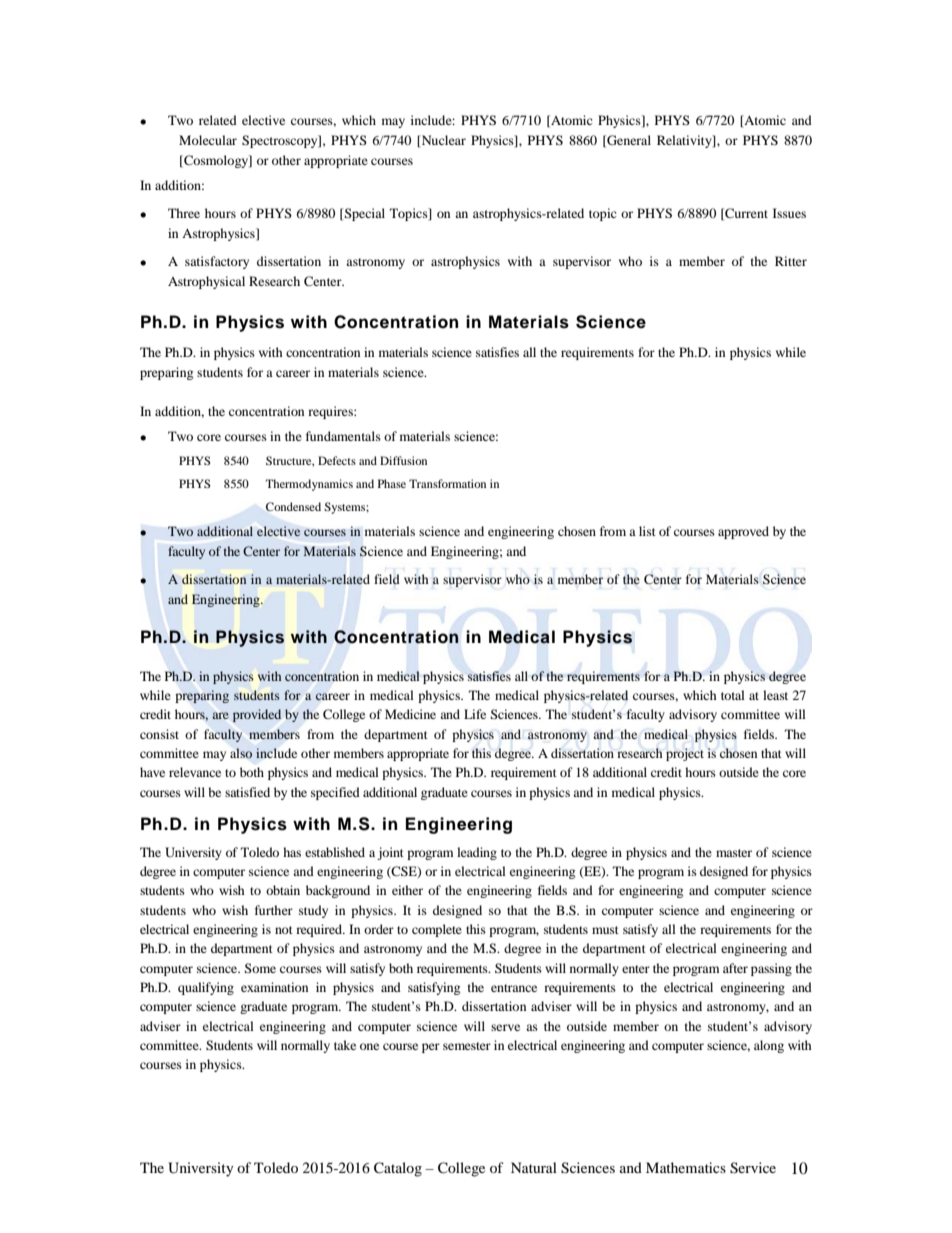 This page has width=952, height=1233. What do you see at coordinates (364, 214) in the page?
I see `Special` at bounding box center [364, 214].
